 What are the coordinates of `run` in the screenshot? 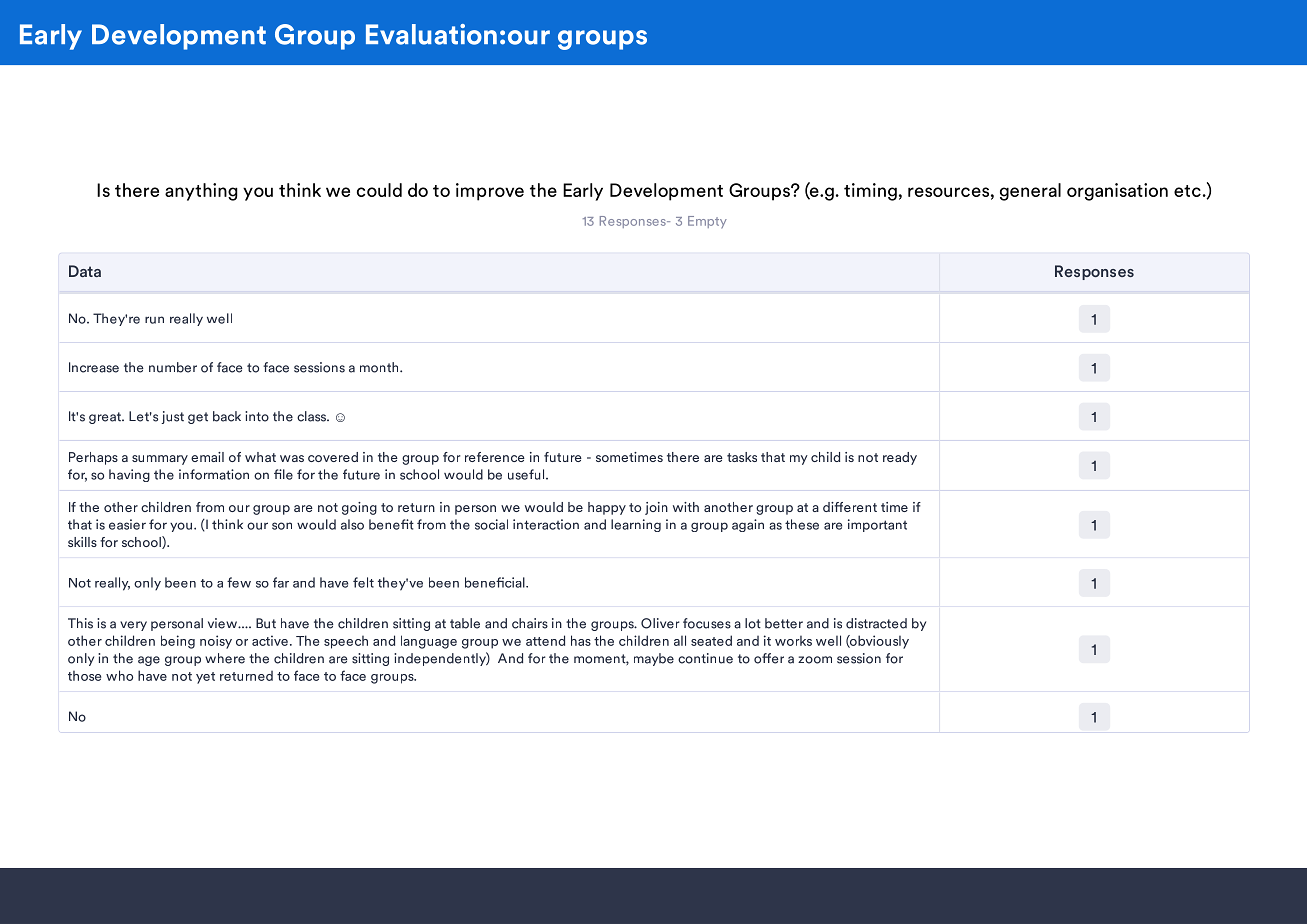 It's located at (154, 320).
